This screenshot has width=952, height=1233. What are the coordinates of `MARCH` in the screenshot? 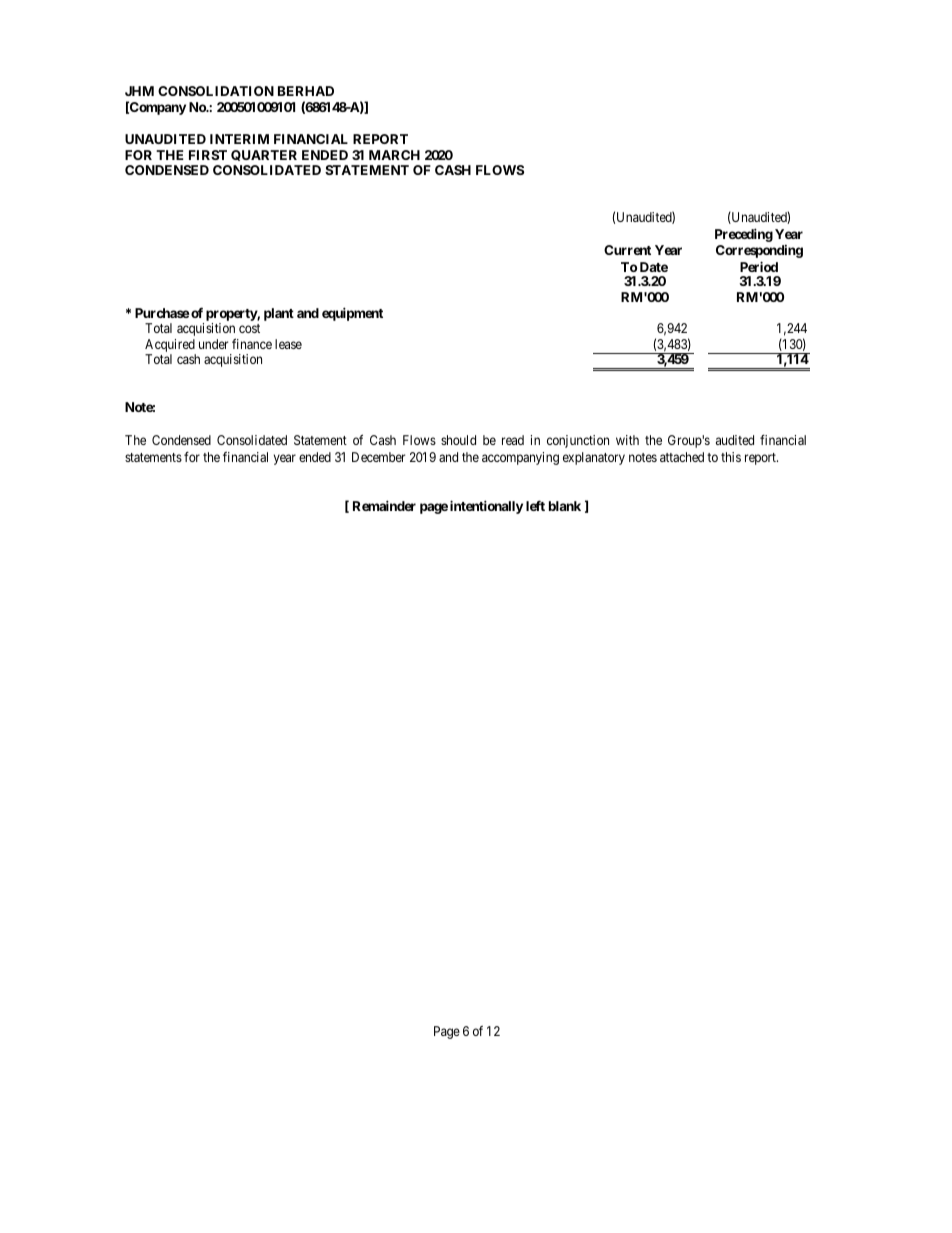 It's located at (394, 155).
